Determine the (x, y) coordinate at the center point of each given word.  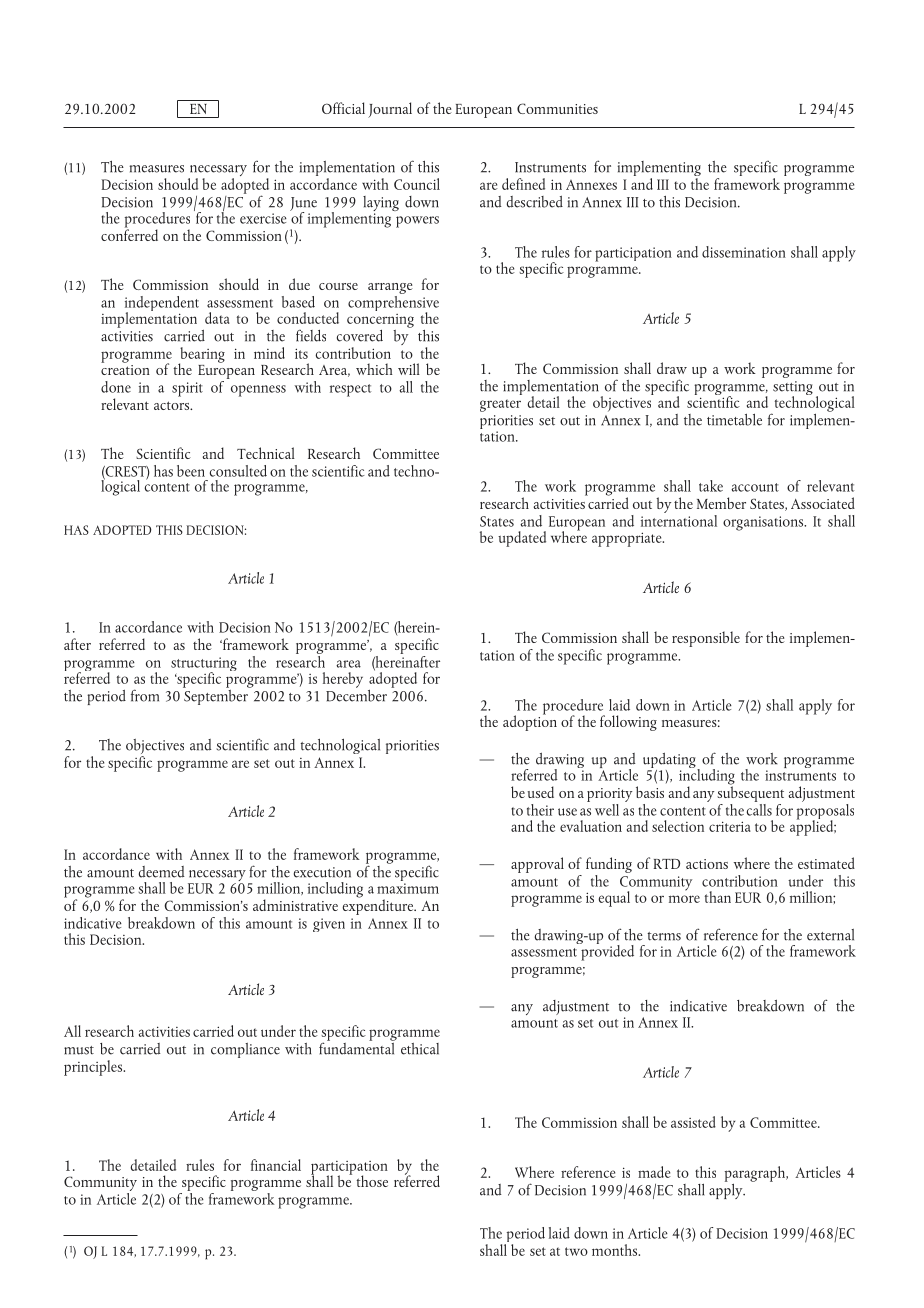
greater (500, 405)
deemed (162, 872)
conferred (129, 234)
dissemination (744, 252)
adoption (530, 722)
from (145, 695)
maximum (408, 888)
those (372, 1181)
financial (276, 1165)
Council (417, 184)
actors (173, 405)
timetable (734, 420)
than (718, 897)
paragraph (756, 1174)
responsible (706, 639)
